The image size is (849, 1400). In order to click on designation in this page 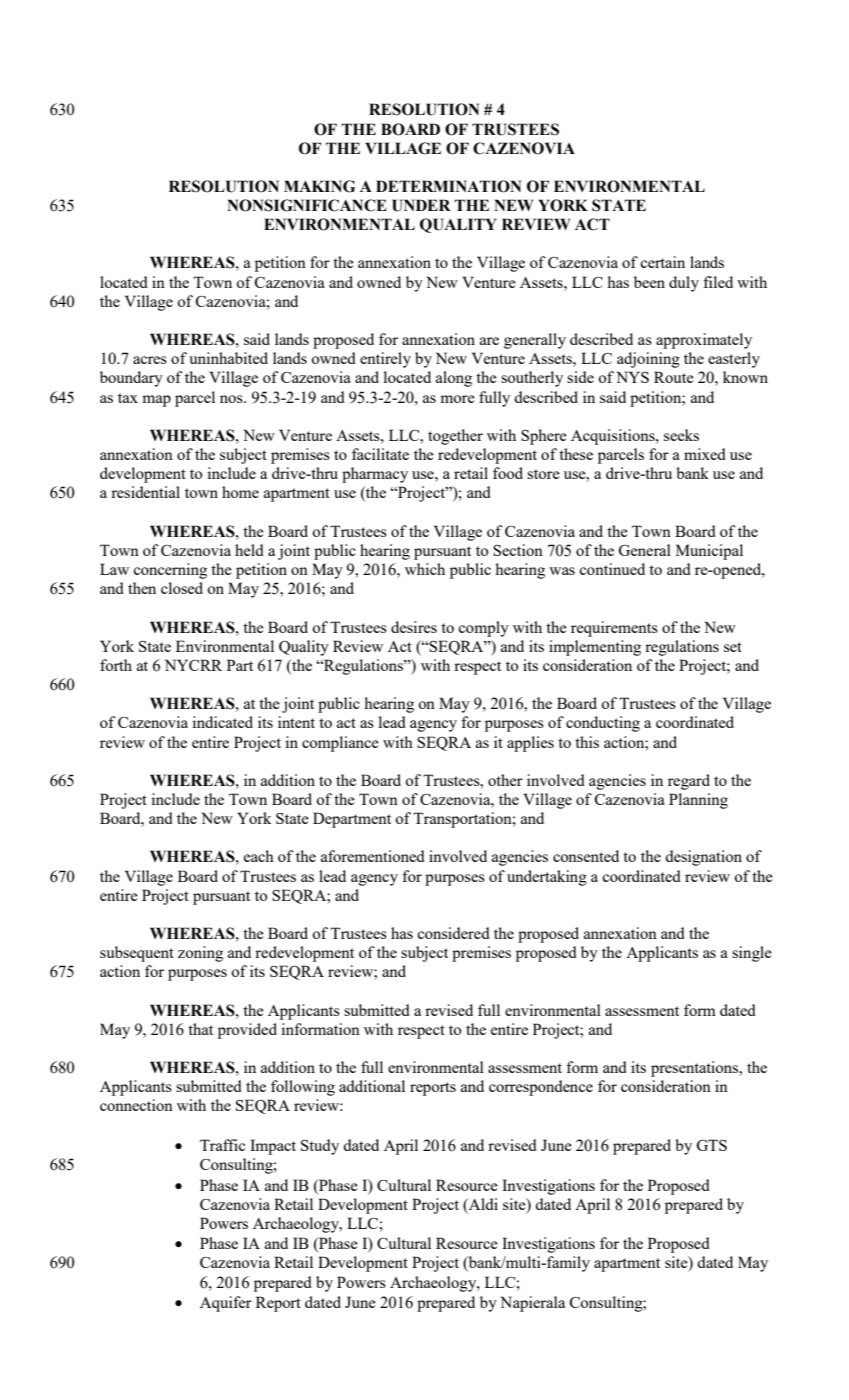, I will do `click(703, 858)`.
